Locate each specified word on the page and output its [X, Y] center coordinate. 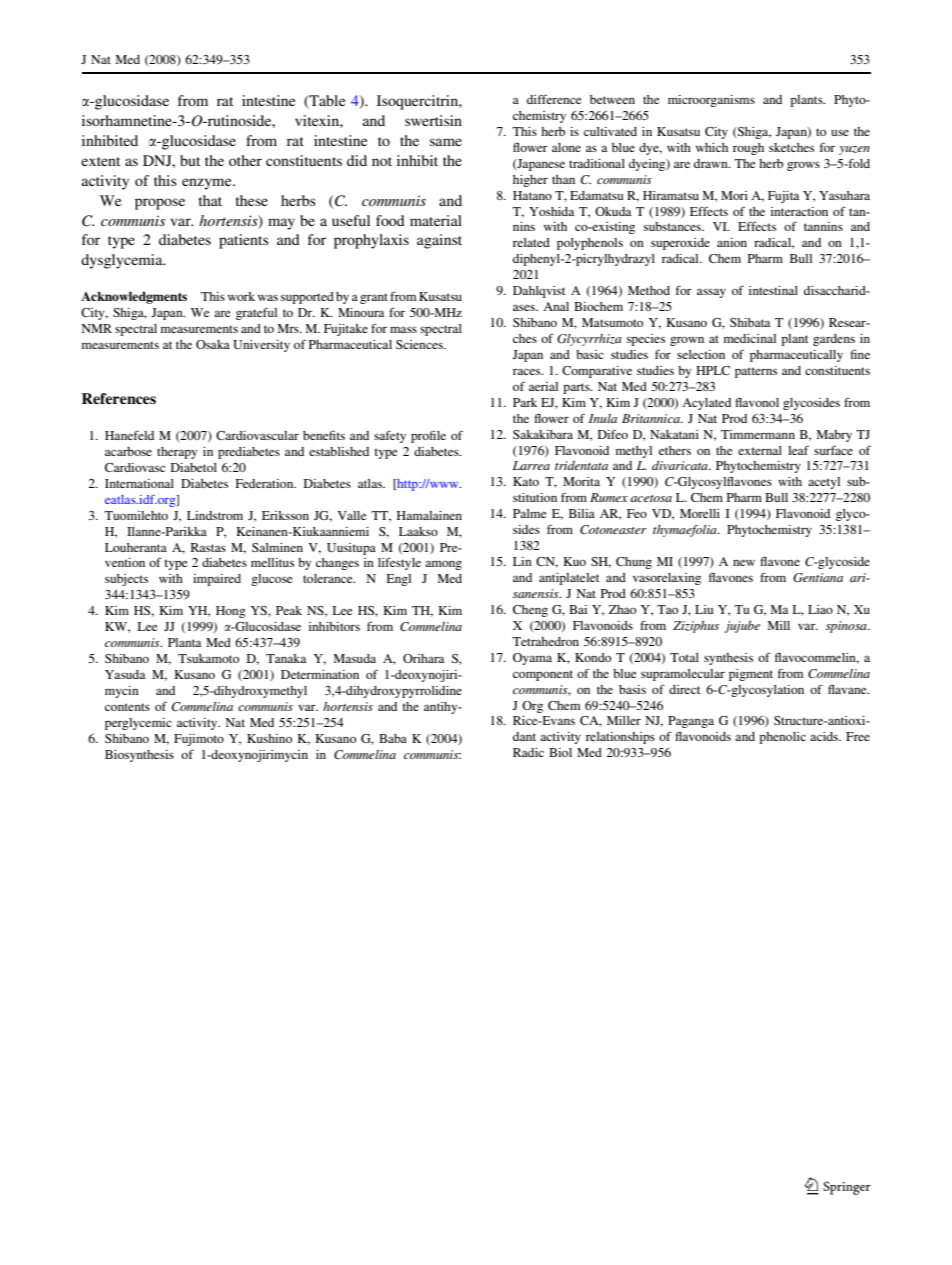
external [760, 450]
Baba [393, 738]
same [446, 142]
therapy [177, 453]
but [190, 160]
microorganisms [711, 101]
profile [428, 436]
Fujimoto [199, 740]
